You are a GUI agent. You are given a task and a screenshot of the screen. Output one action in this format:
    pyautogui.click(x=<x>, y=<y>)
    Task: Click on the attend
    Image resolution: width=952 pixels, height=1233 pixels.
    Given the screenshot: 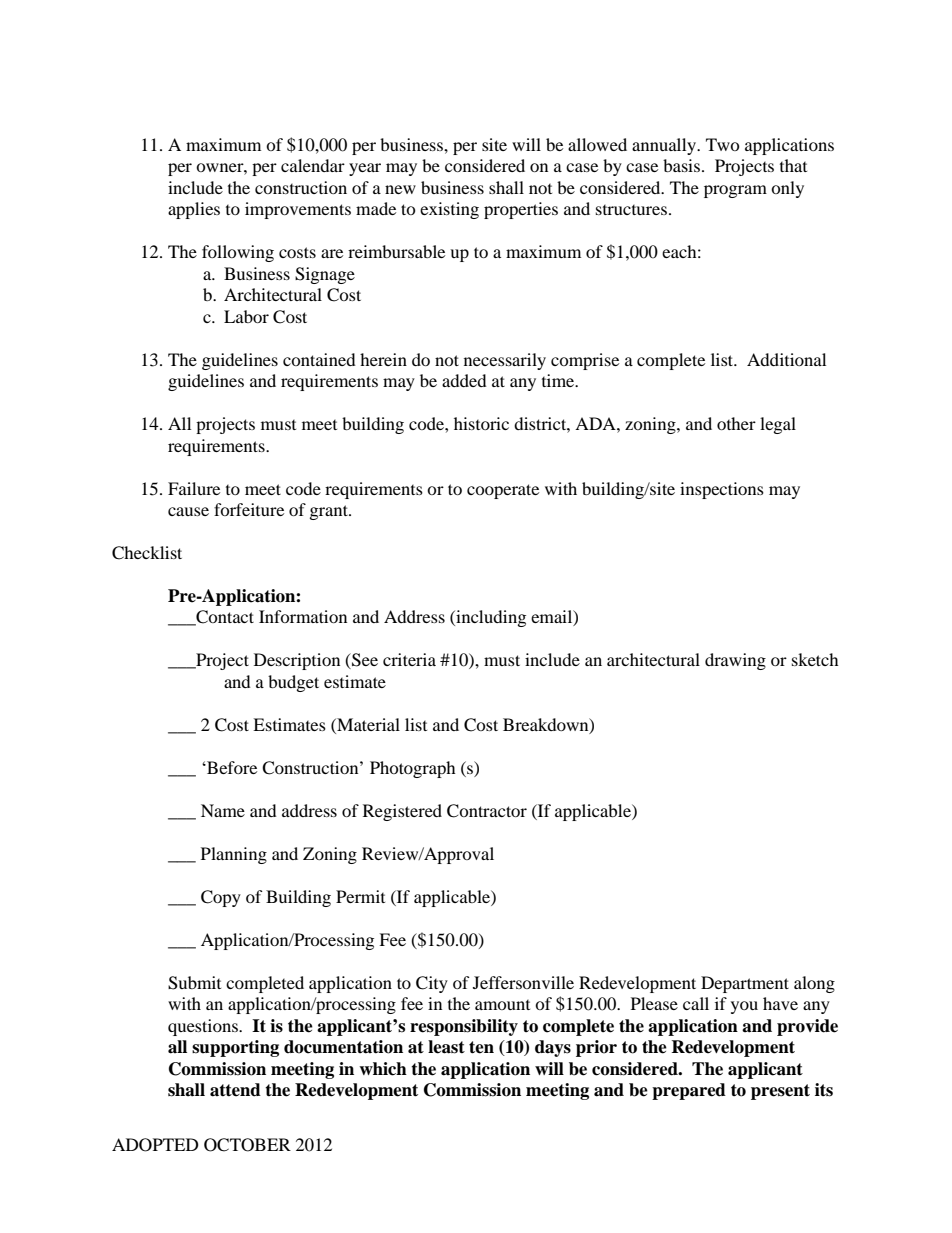 What is the action you would take?
    pyautogui.click(x=235, y=1090)
